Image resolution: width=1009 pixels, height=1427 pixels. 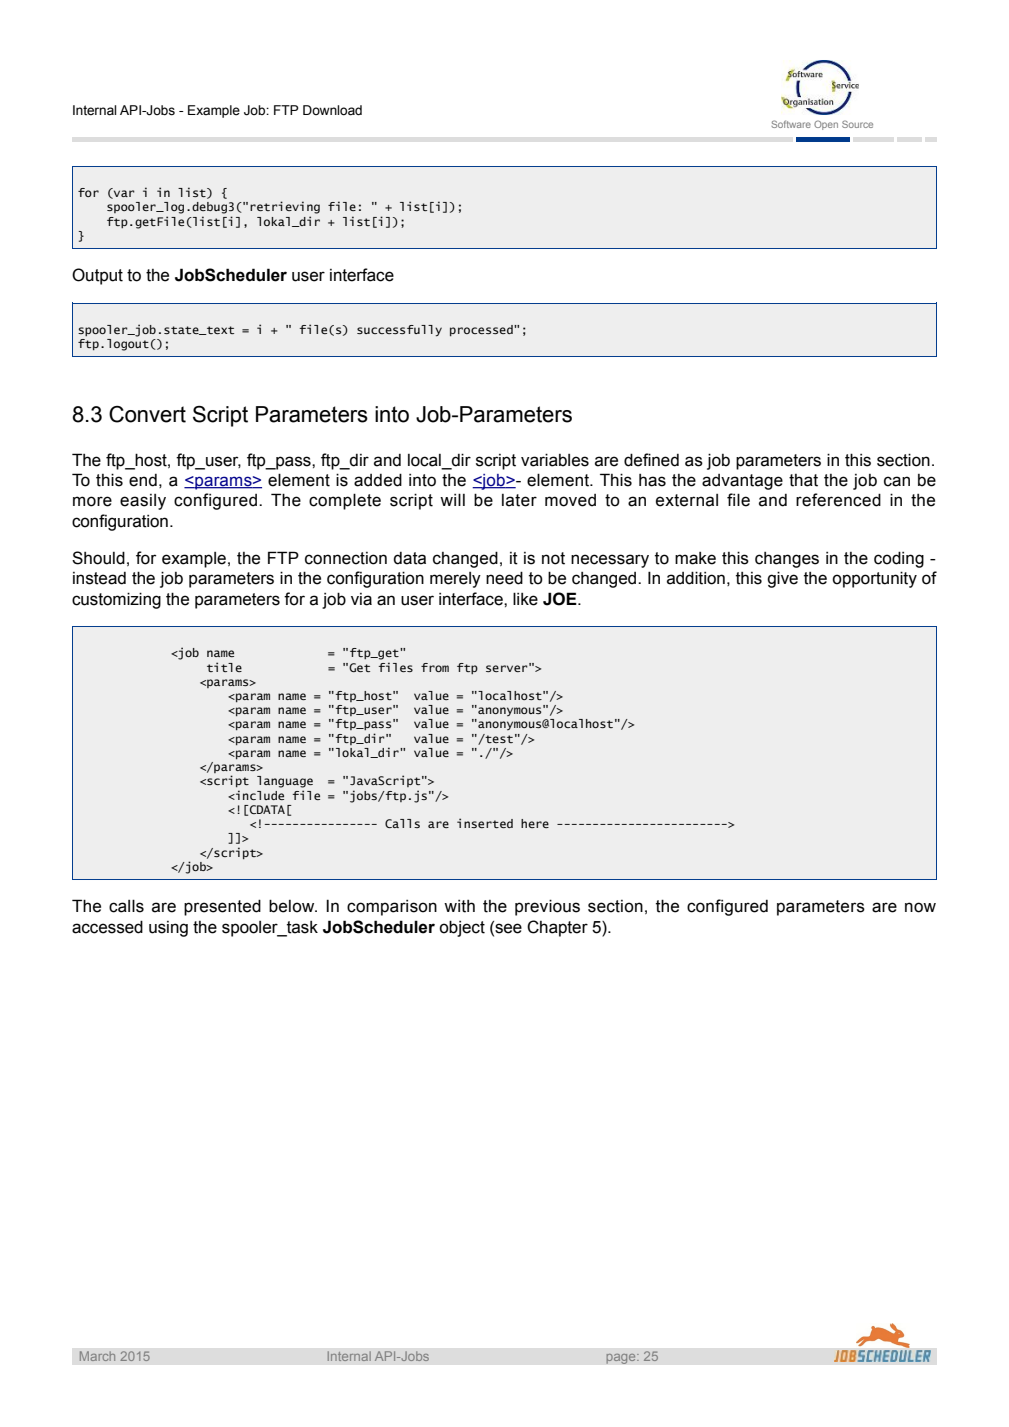 I want to click on Download, so click(x=332, y=110).
